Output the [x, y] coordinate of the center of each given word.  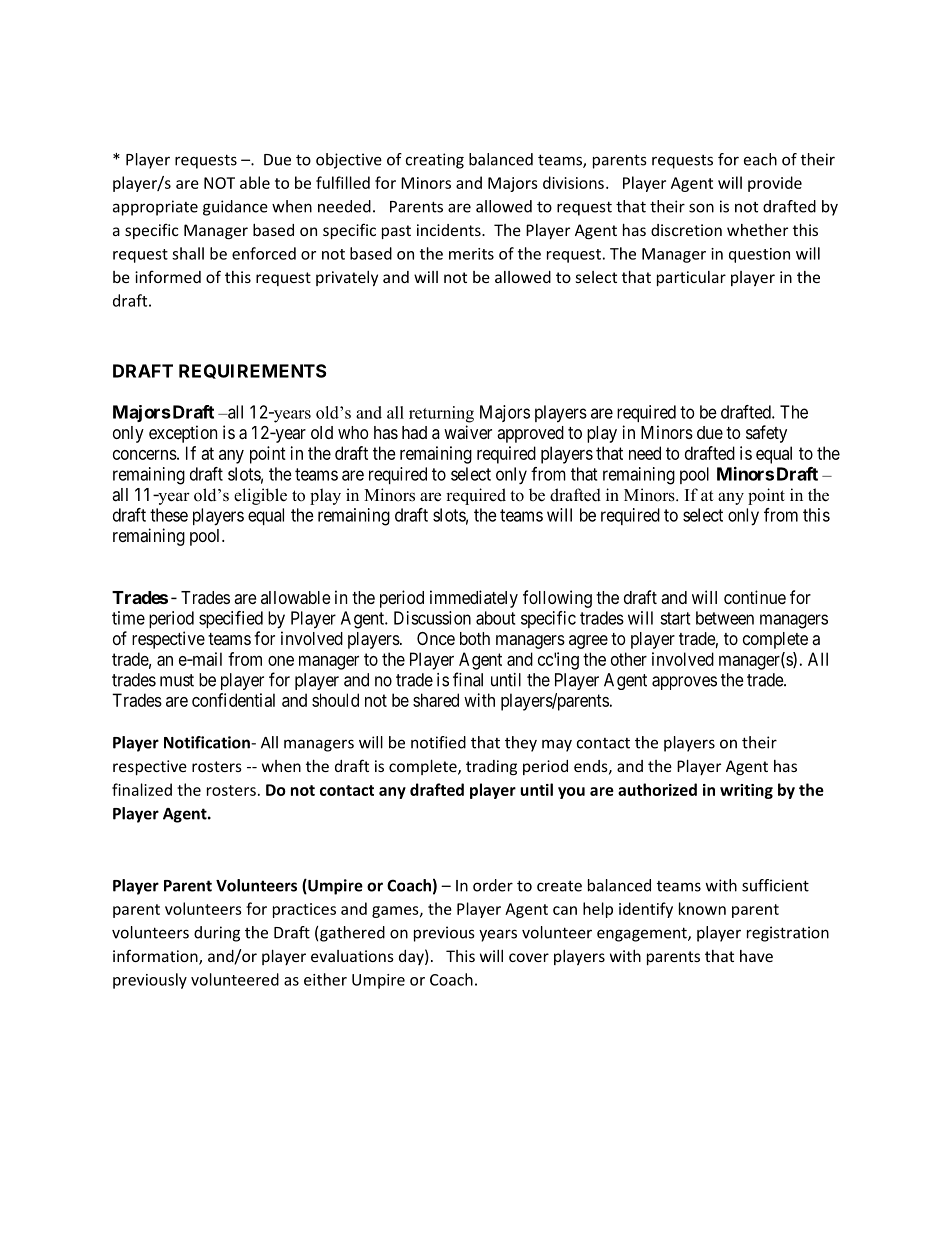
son [701, 208]
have [756, 956]
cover [529, 957]
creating [435, 161]
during [217, 934]
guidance [235, 208]
